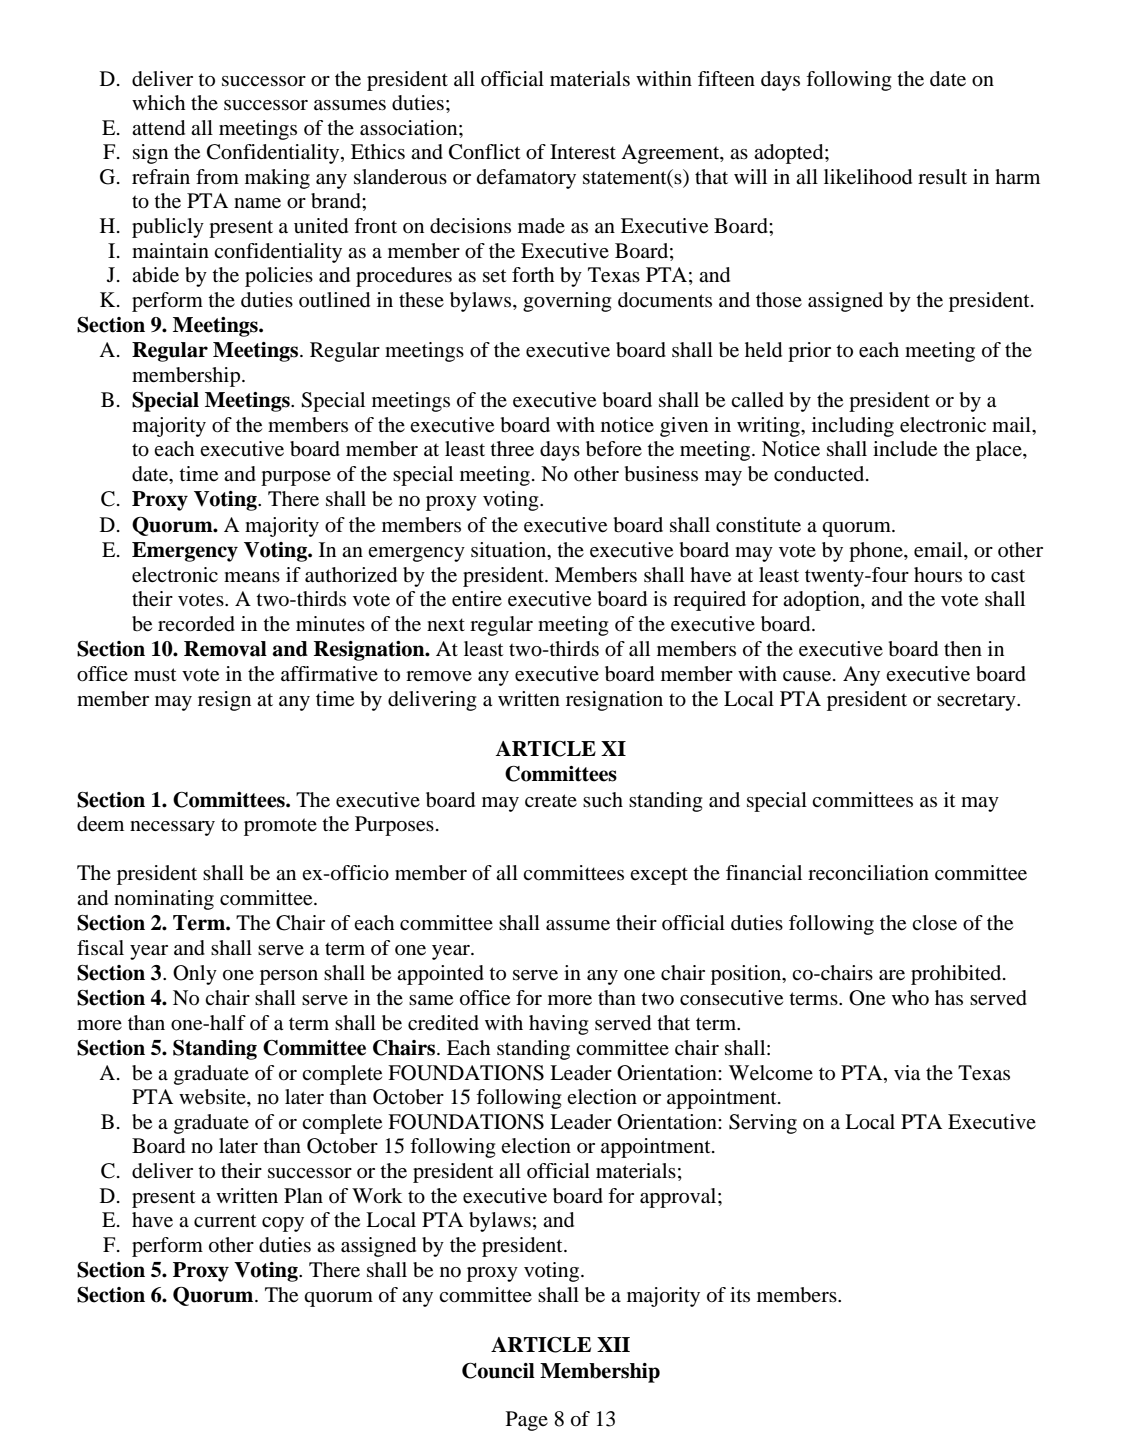 The height and width of the document is (1452, 1122). I want to click on situation, so click(509, 550).
